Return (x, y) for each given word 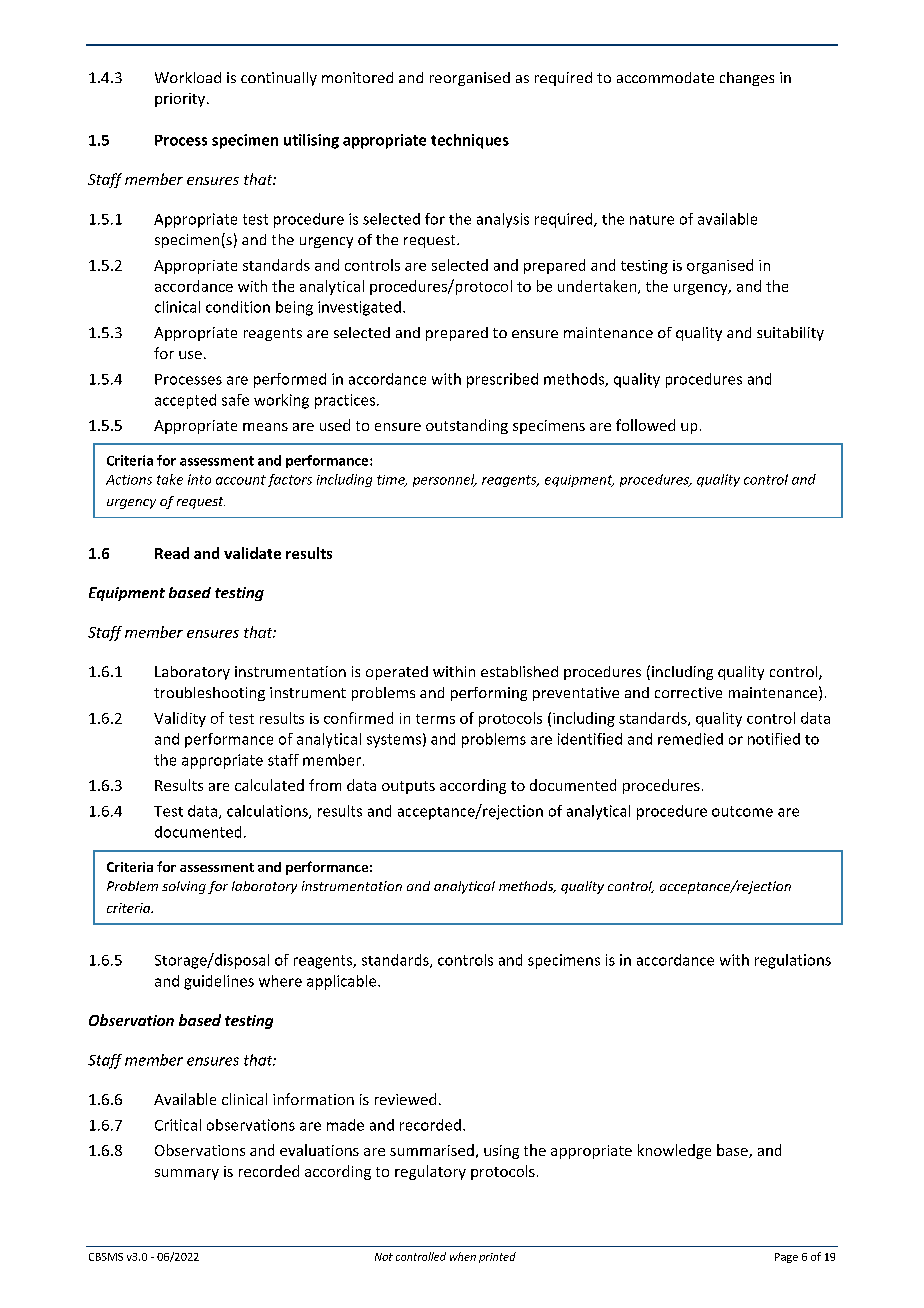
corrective (688, 692)
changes (747, 79)
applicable (343, 982)
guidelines (219, 982)
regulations (793, 961)
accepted (185, 401)
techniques (470, 141)
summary (187, 1174)
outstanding (467, 426)
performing (489, 694)
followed (645, 425)
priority (181, 100)
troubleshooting (209, 694)
